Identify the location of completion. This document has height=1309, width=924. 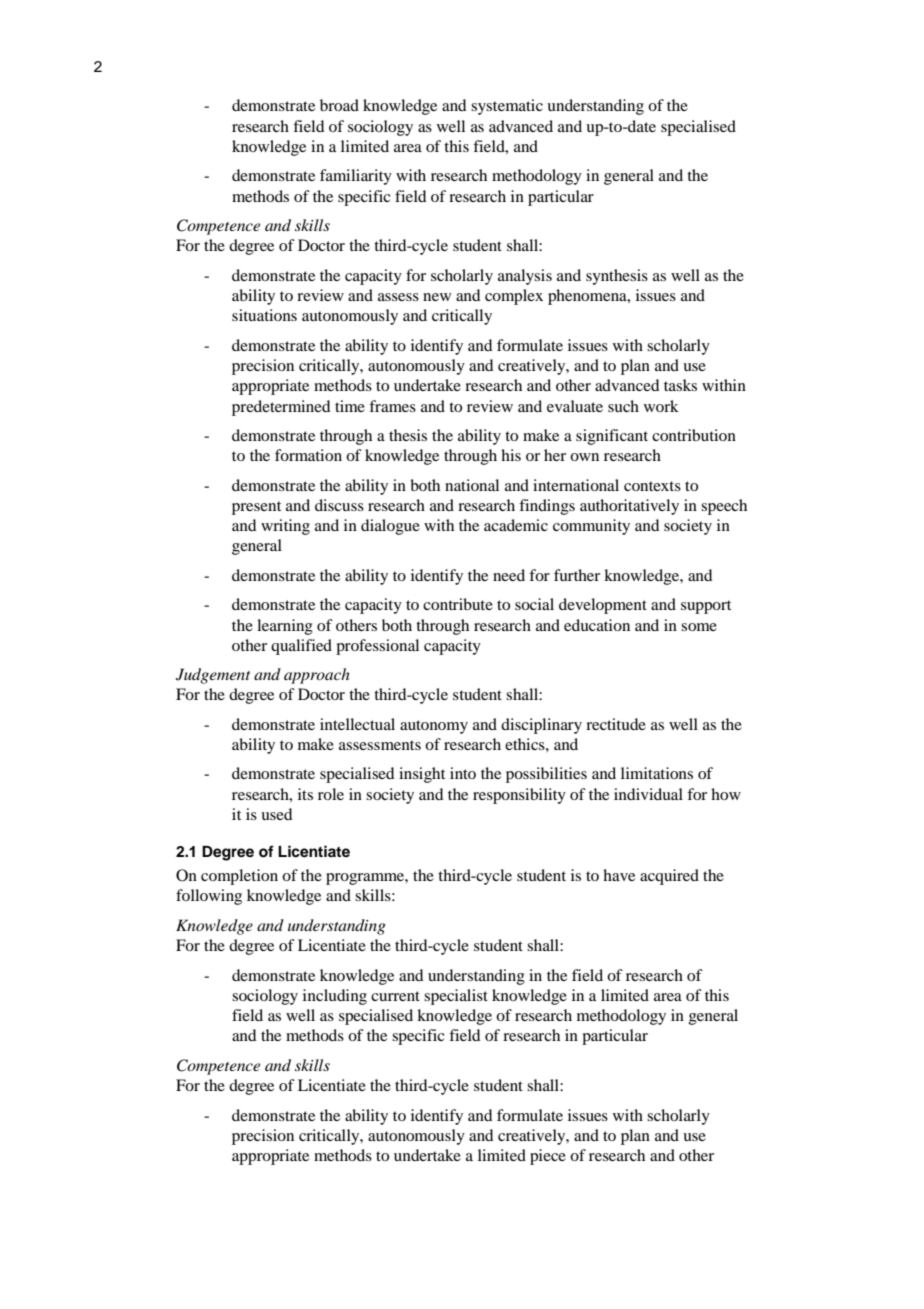
(239, 877).
